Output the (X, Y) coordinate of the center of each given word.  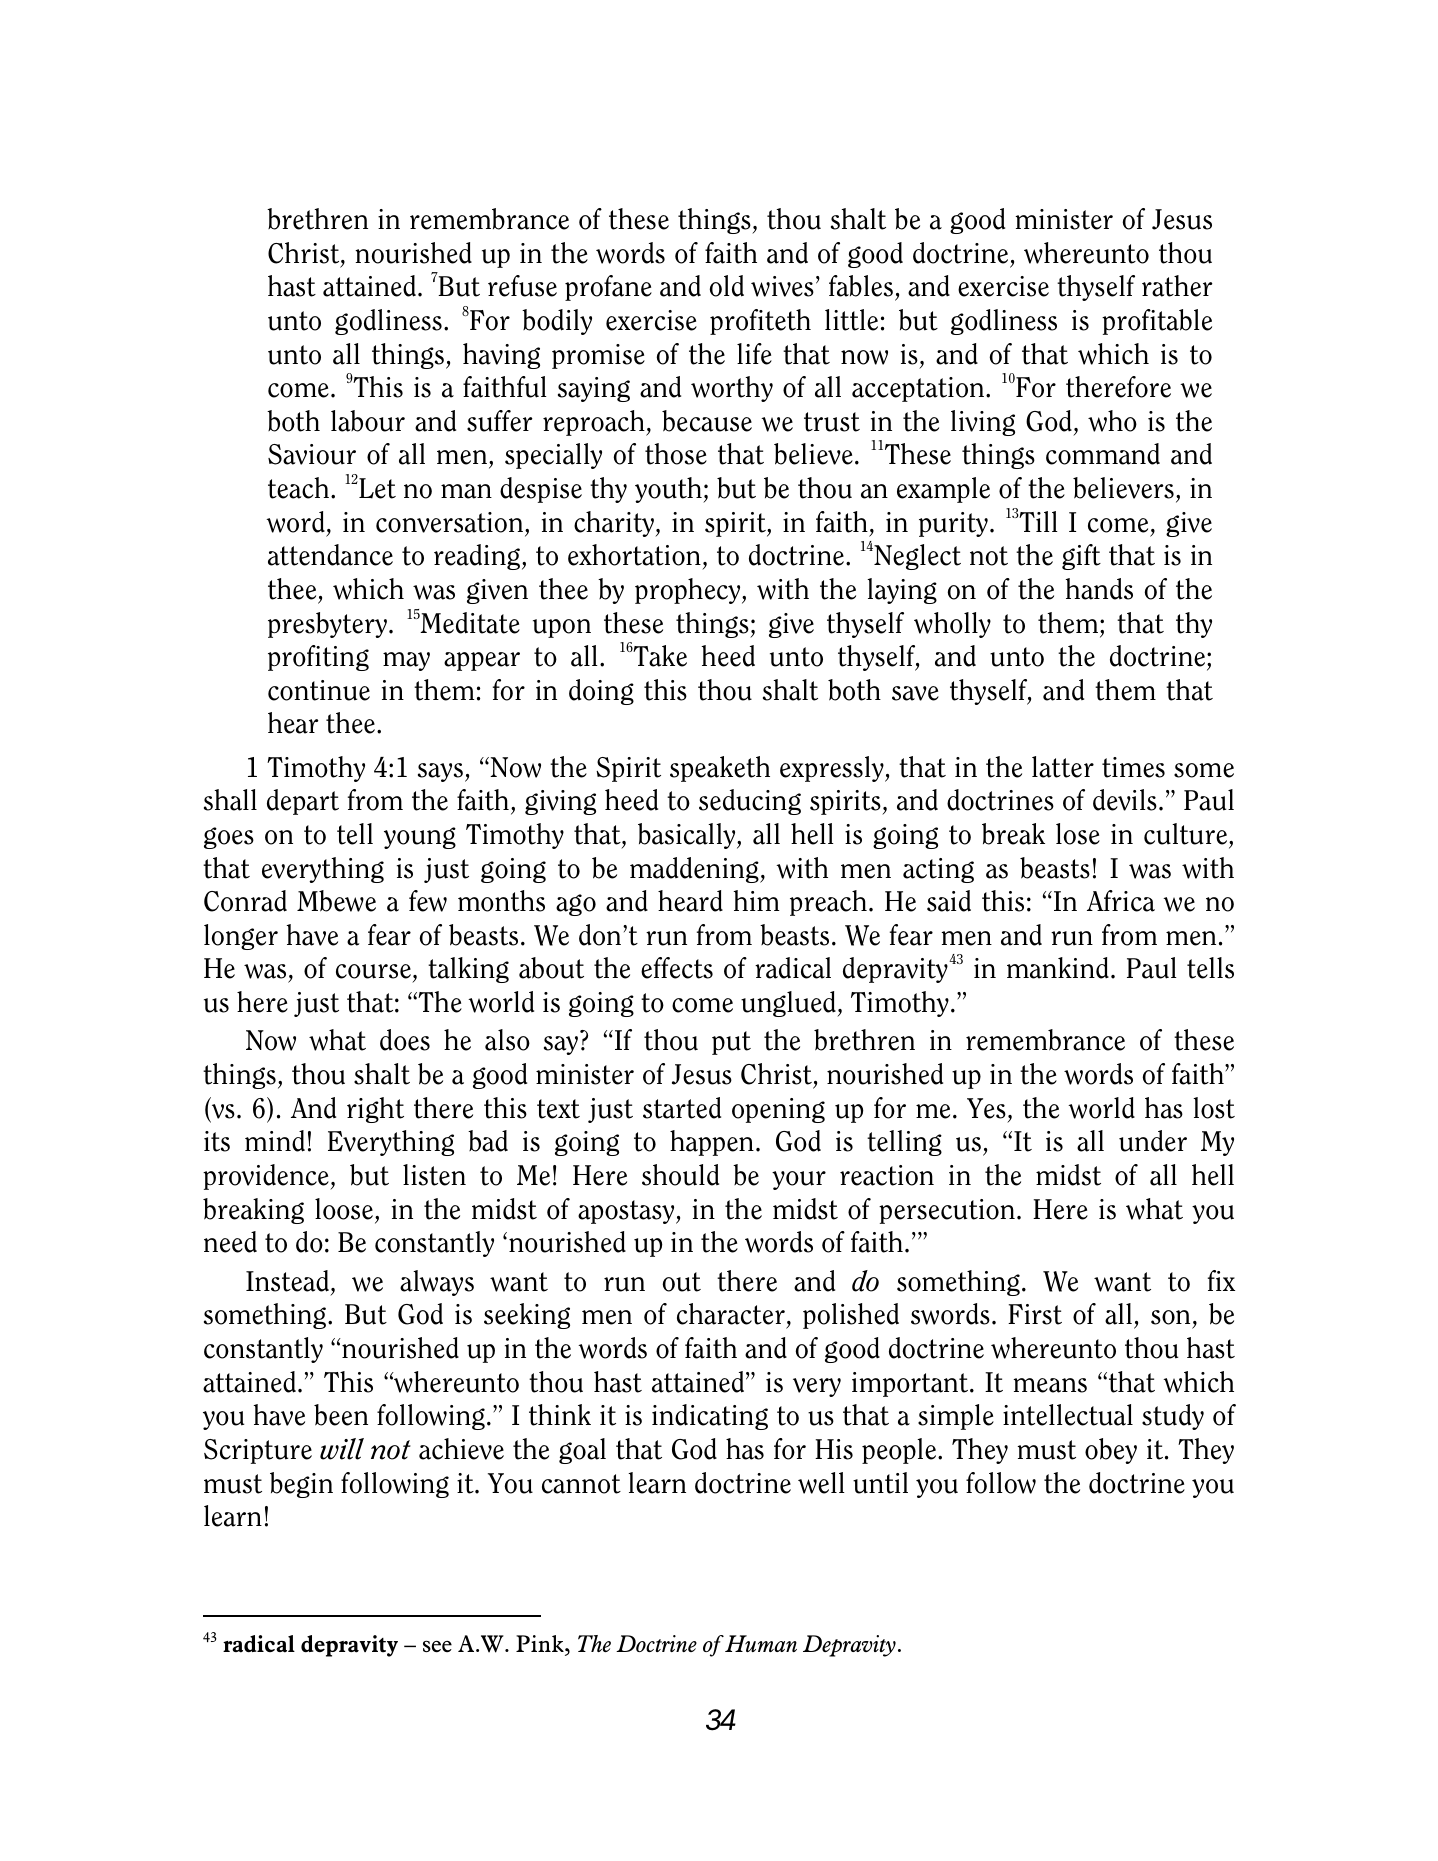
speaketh (720, 769)
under (1153, 1141)
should (680, 1175)
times (1133, 767)
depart (303, 802)
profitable (1157, 322)
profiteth (760, 322)
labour (368, 421)
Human (761, 1643)
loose (345, 1209)
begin (301, 1485)
